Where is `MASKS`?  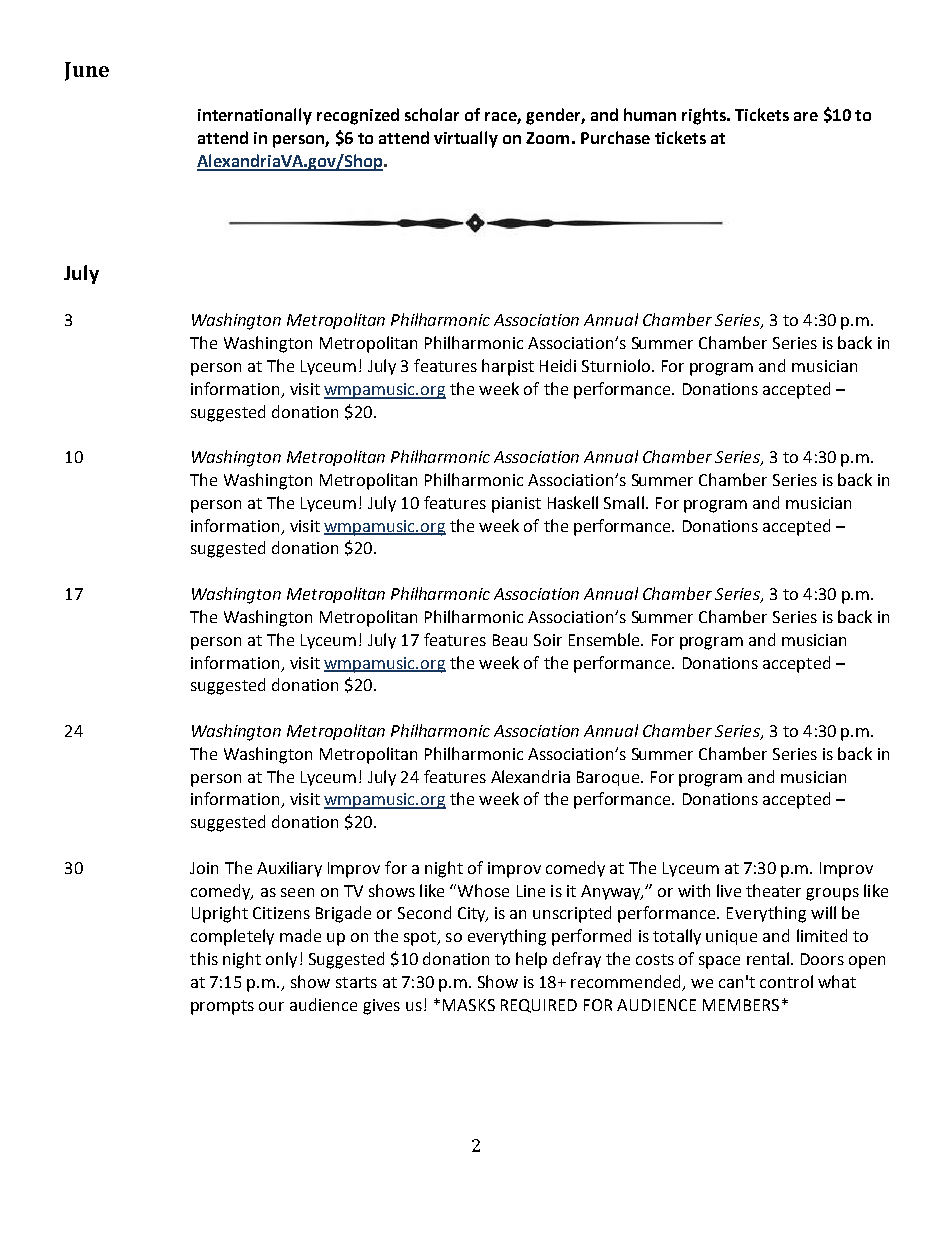 MASKS is located at coordinates (469, 1005).
